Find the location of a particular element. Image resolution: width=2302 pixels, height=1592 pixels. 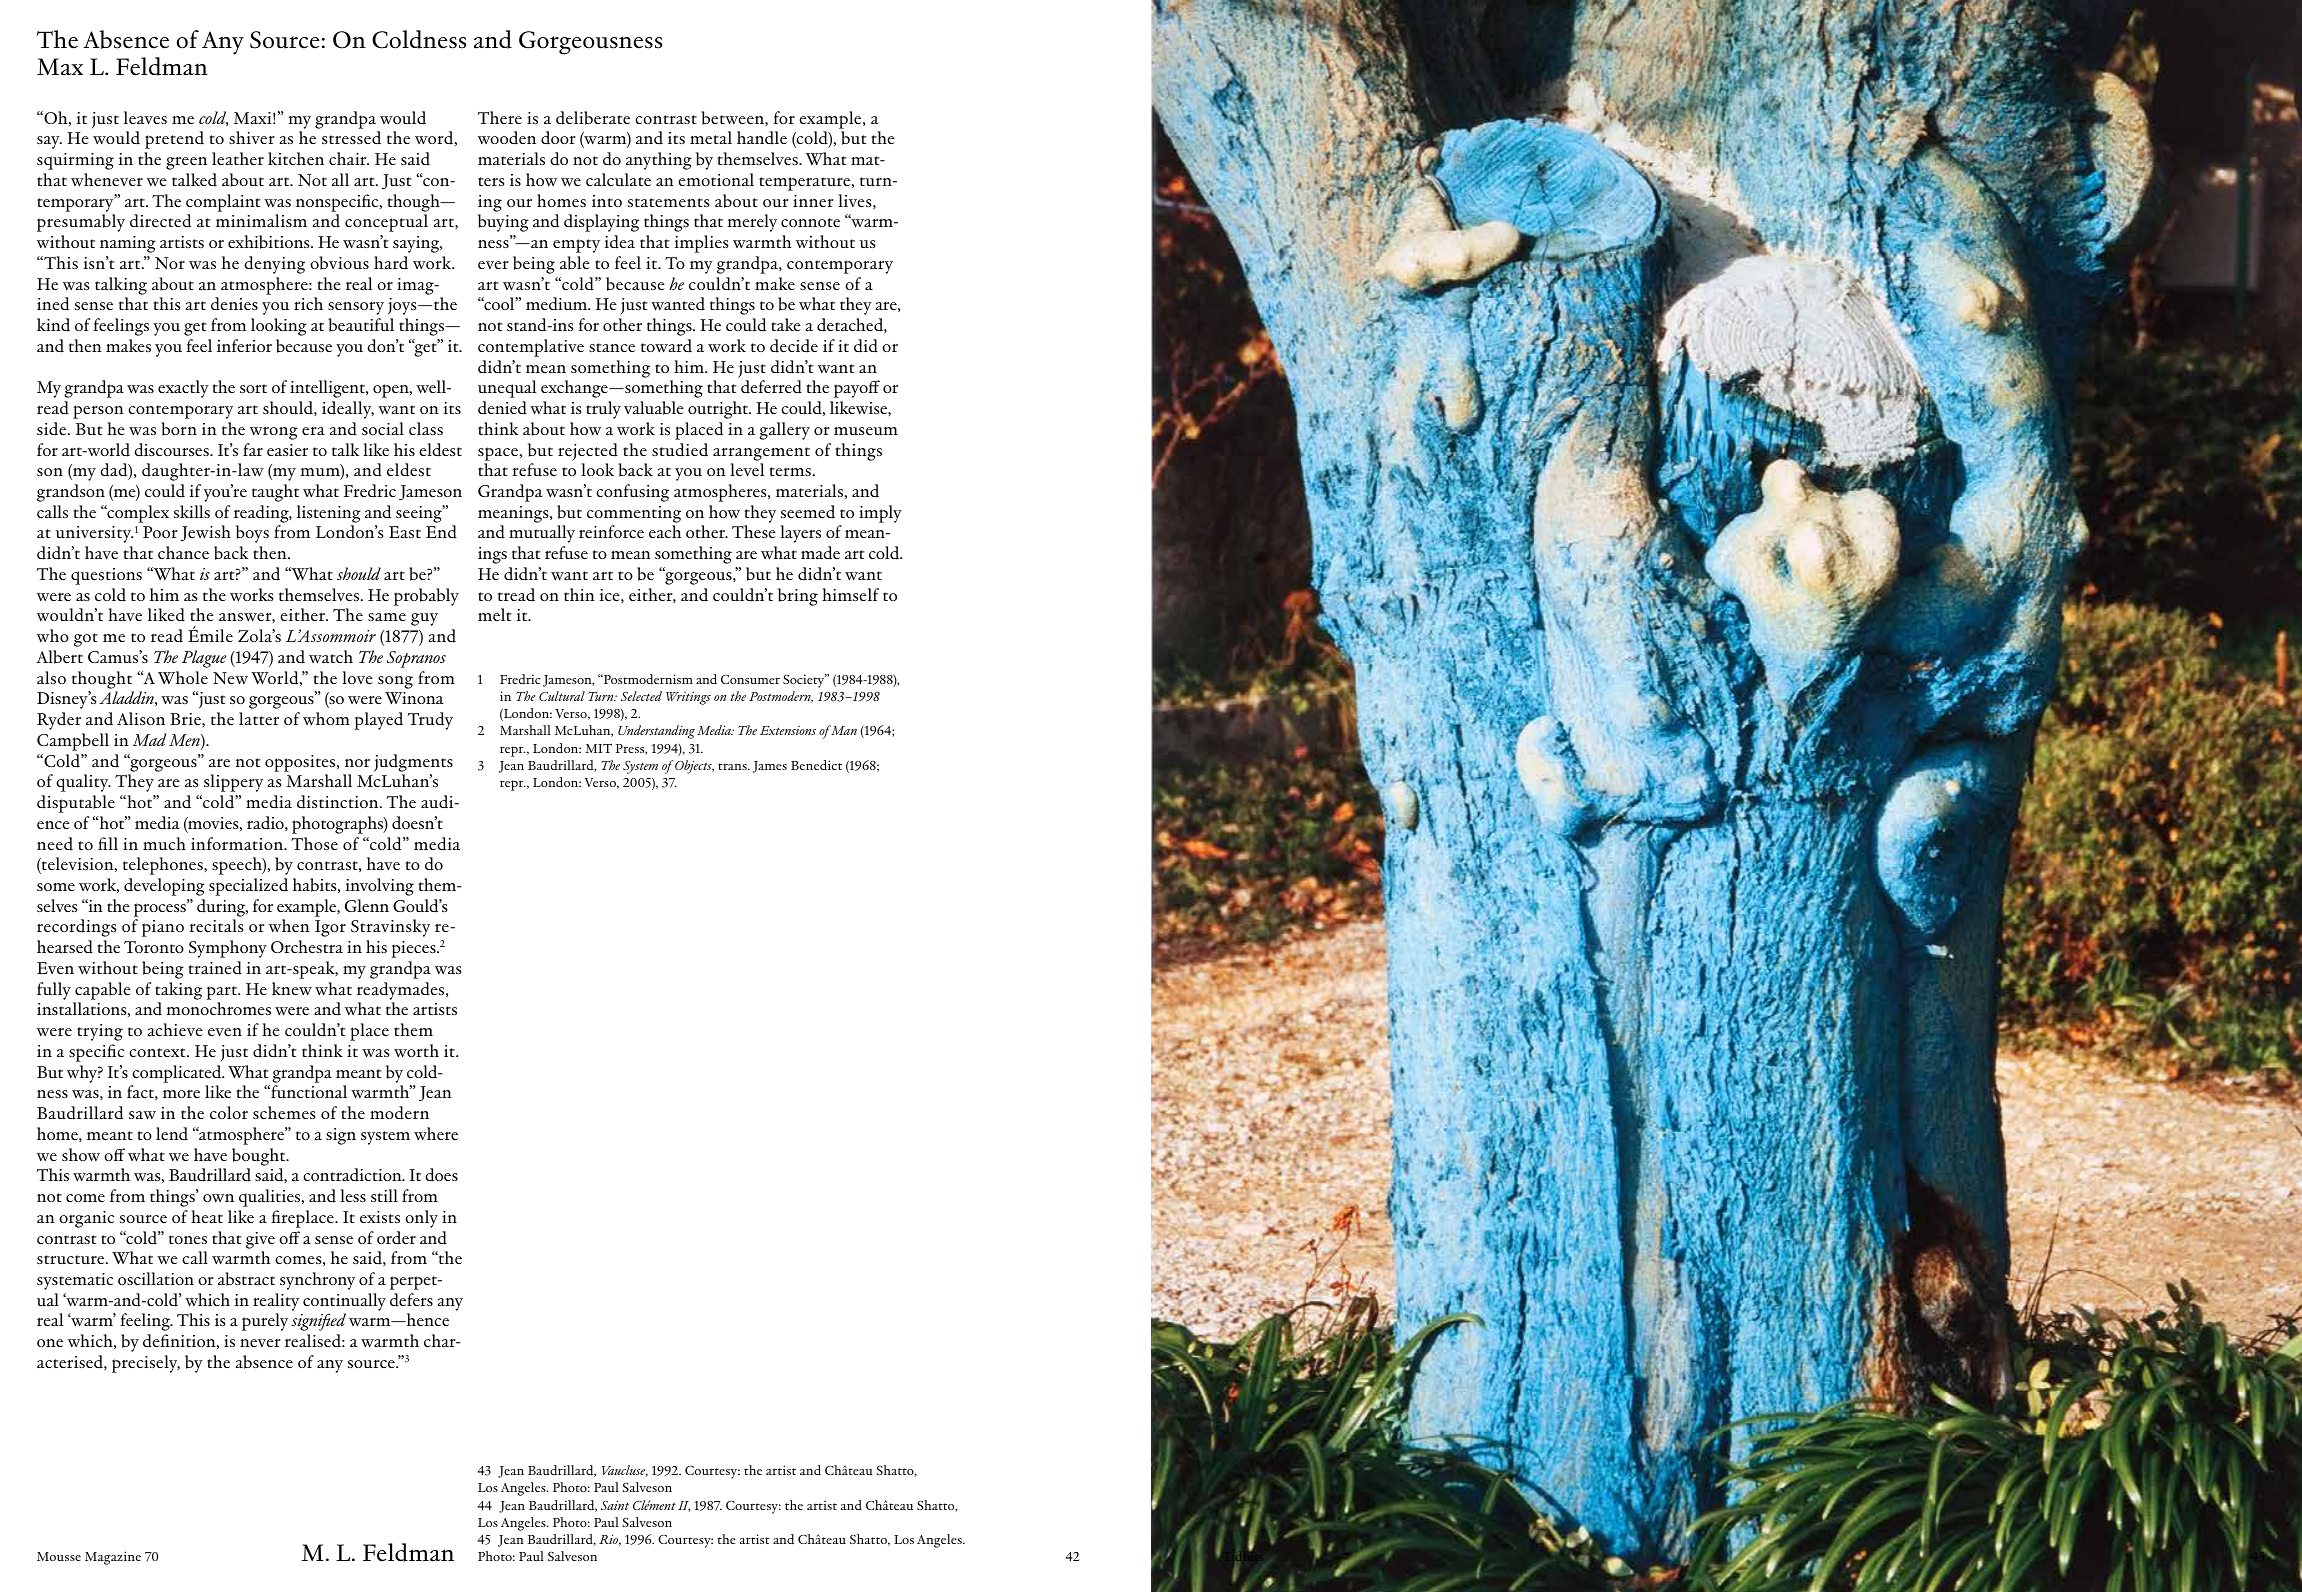

handle is located at coordinates (762, 138).
